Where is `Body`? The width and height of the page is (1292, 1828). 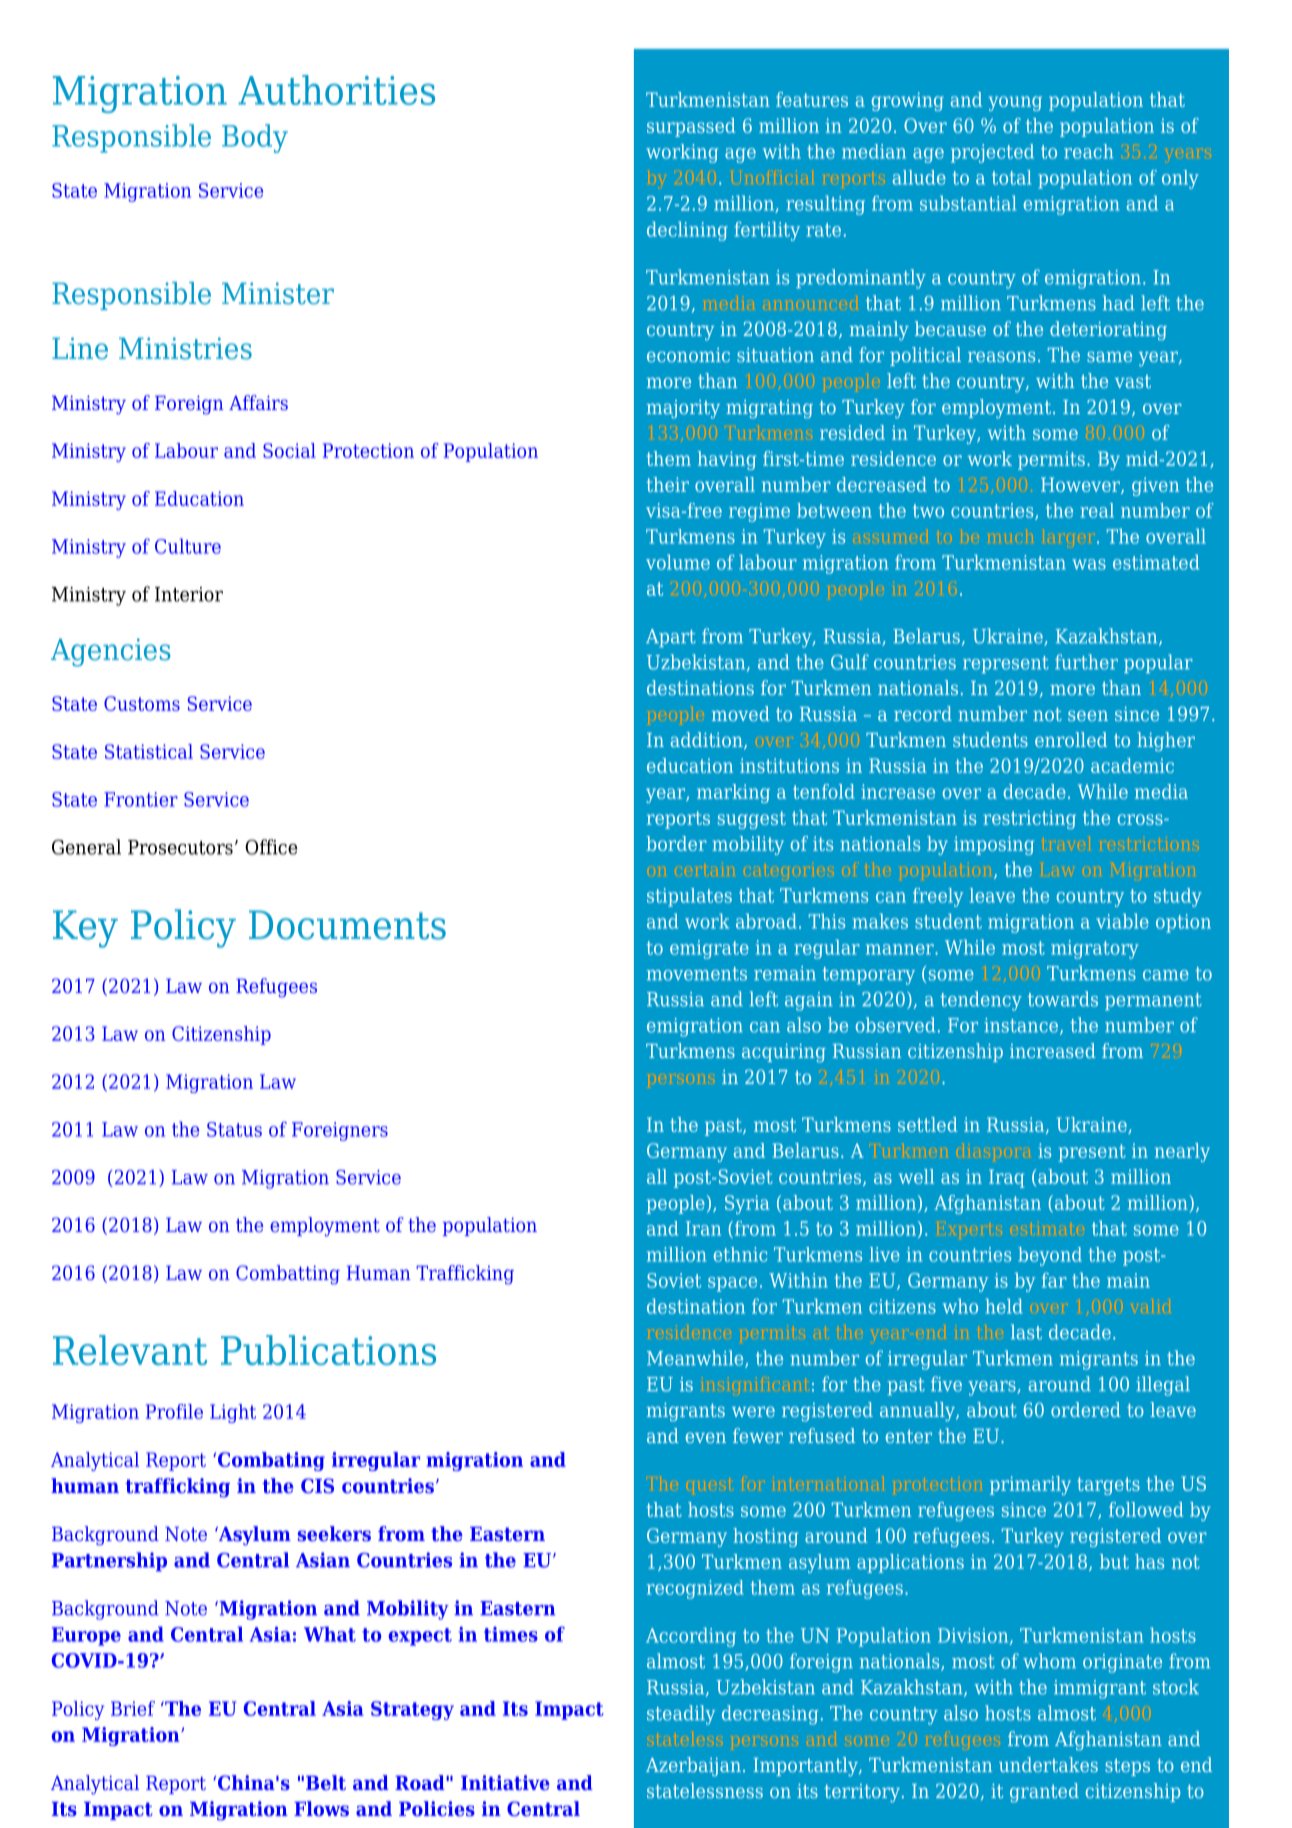 Body is located at coordinates (255, 138).
